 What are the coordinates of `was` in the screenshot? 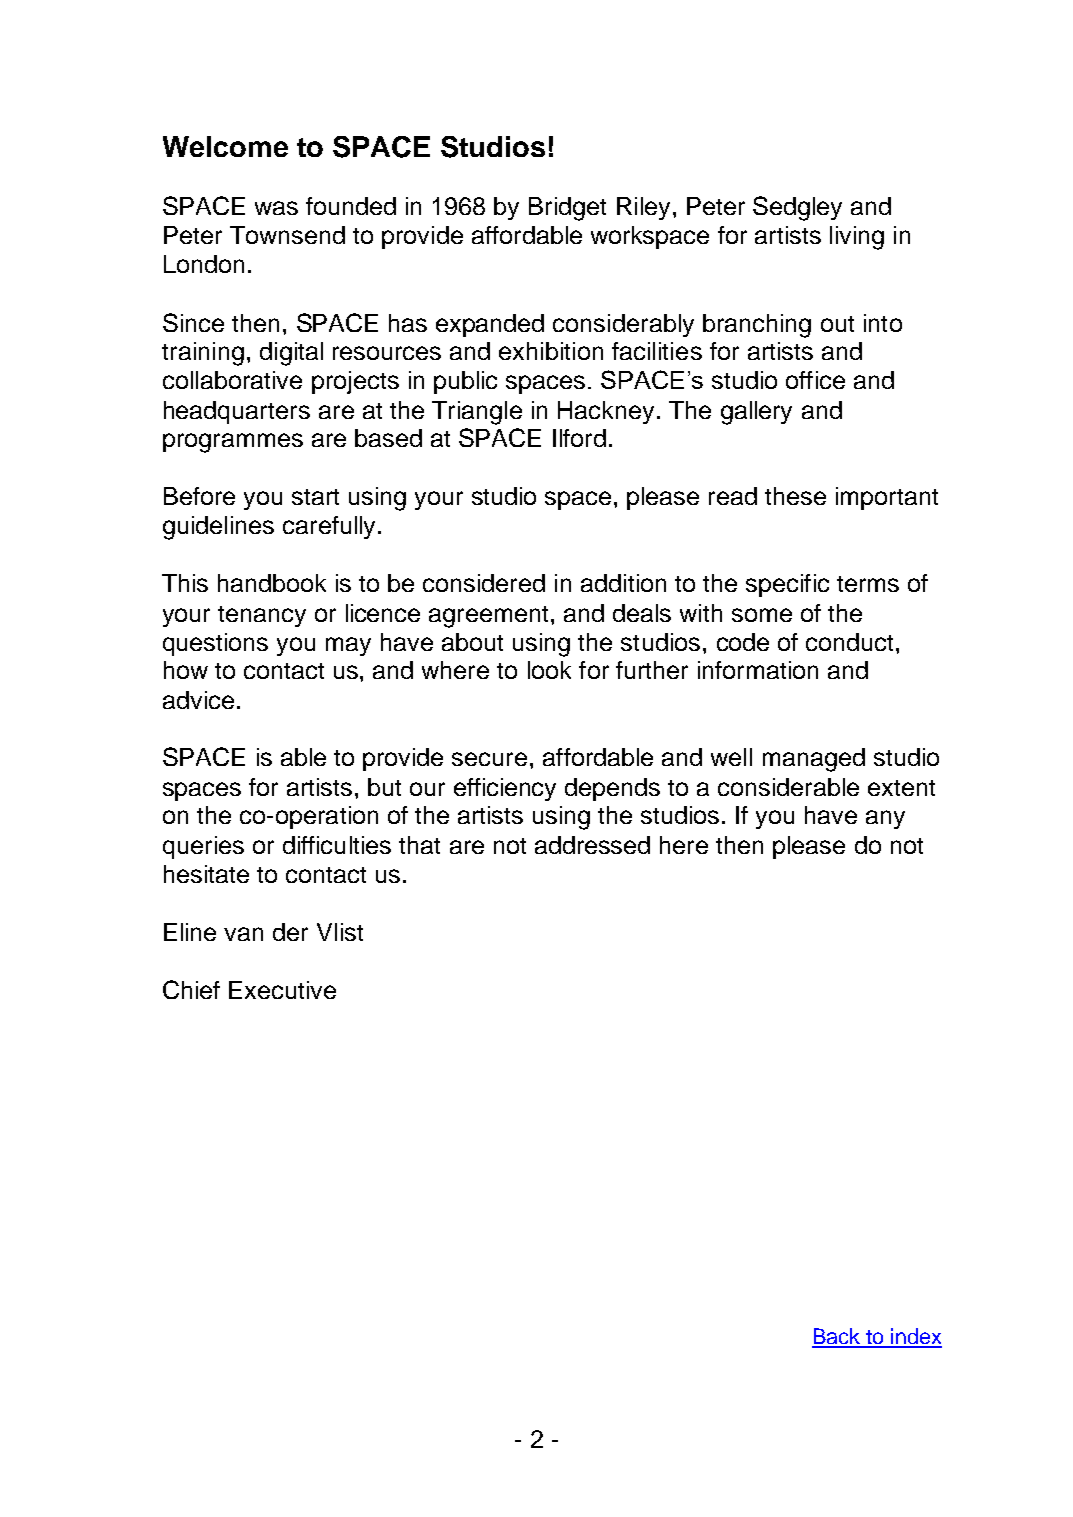 It's located at (276, 208).
